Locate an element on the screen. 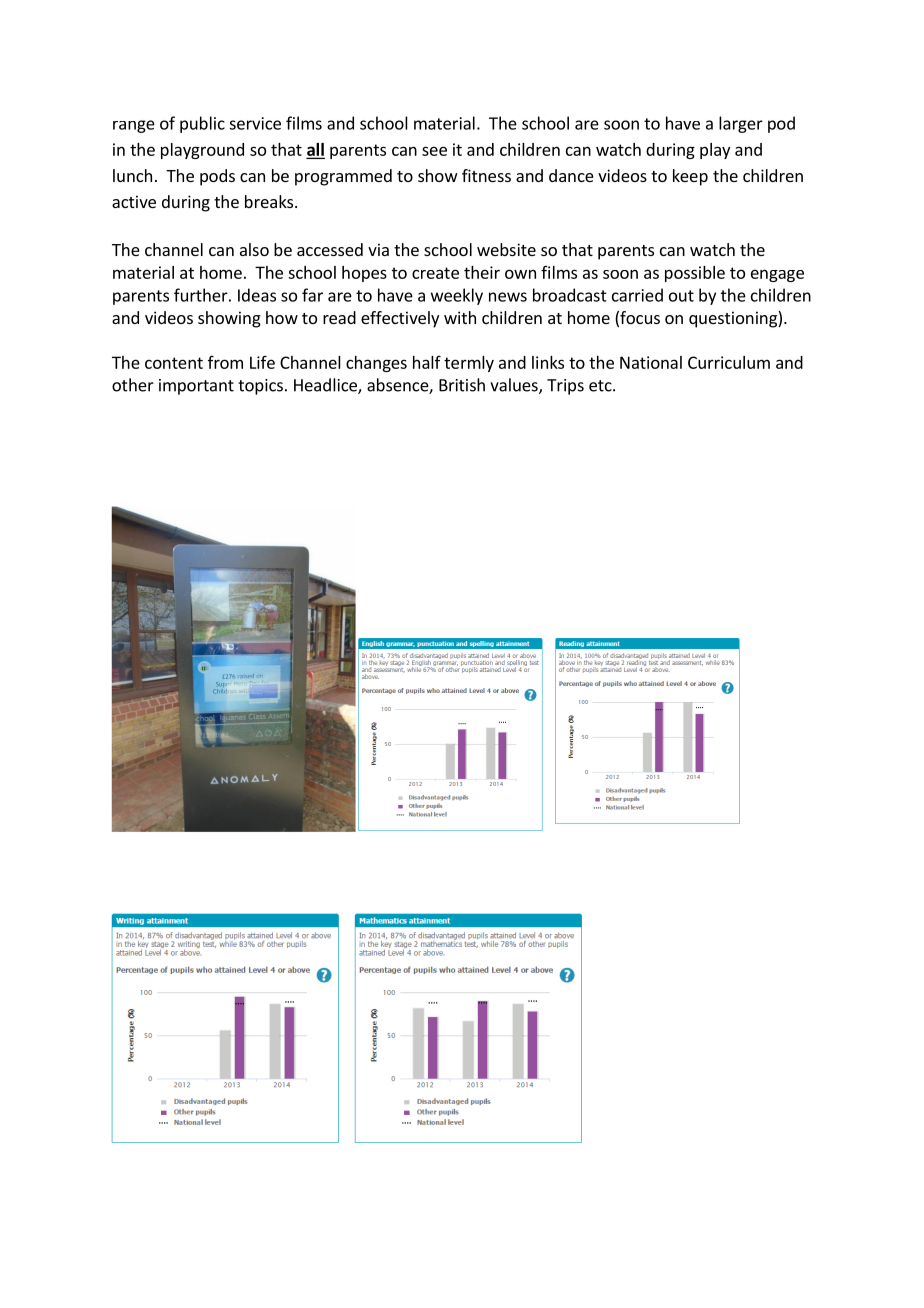  keep is located at coordinates (690, 177).
